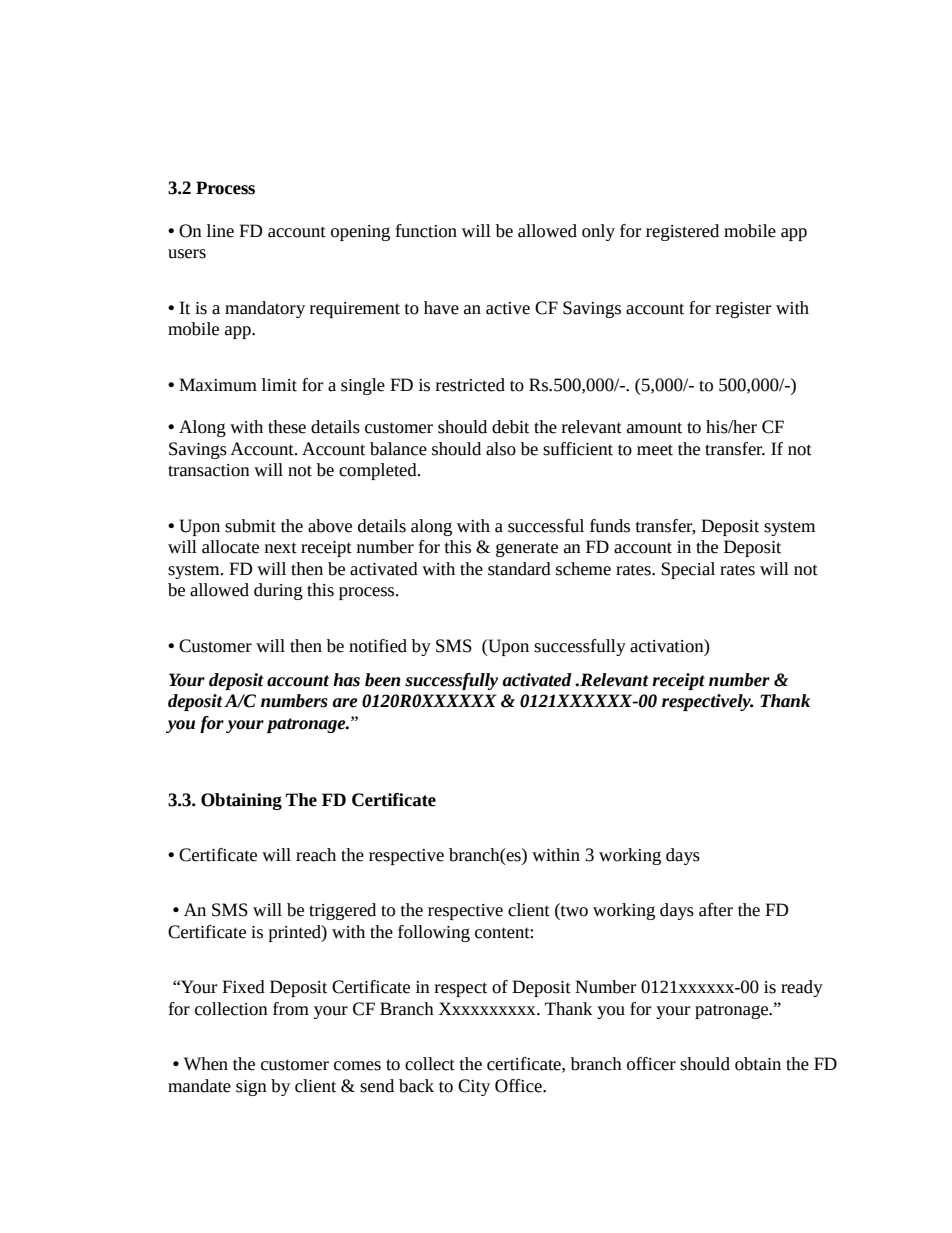 The width and height of the document is (952, 1233). I want to click on line, so click(220, 231).
